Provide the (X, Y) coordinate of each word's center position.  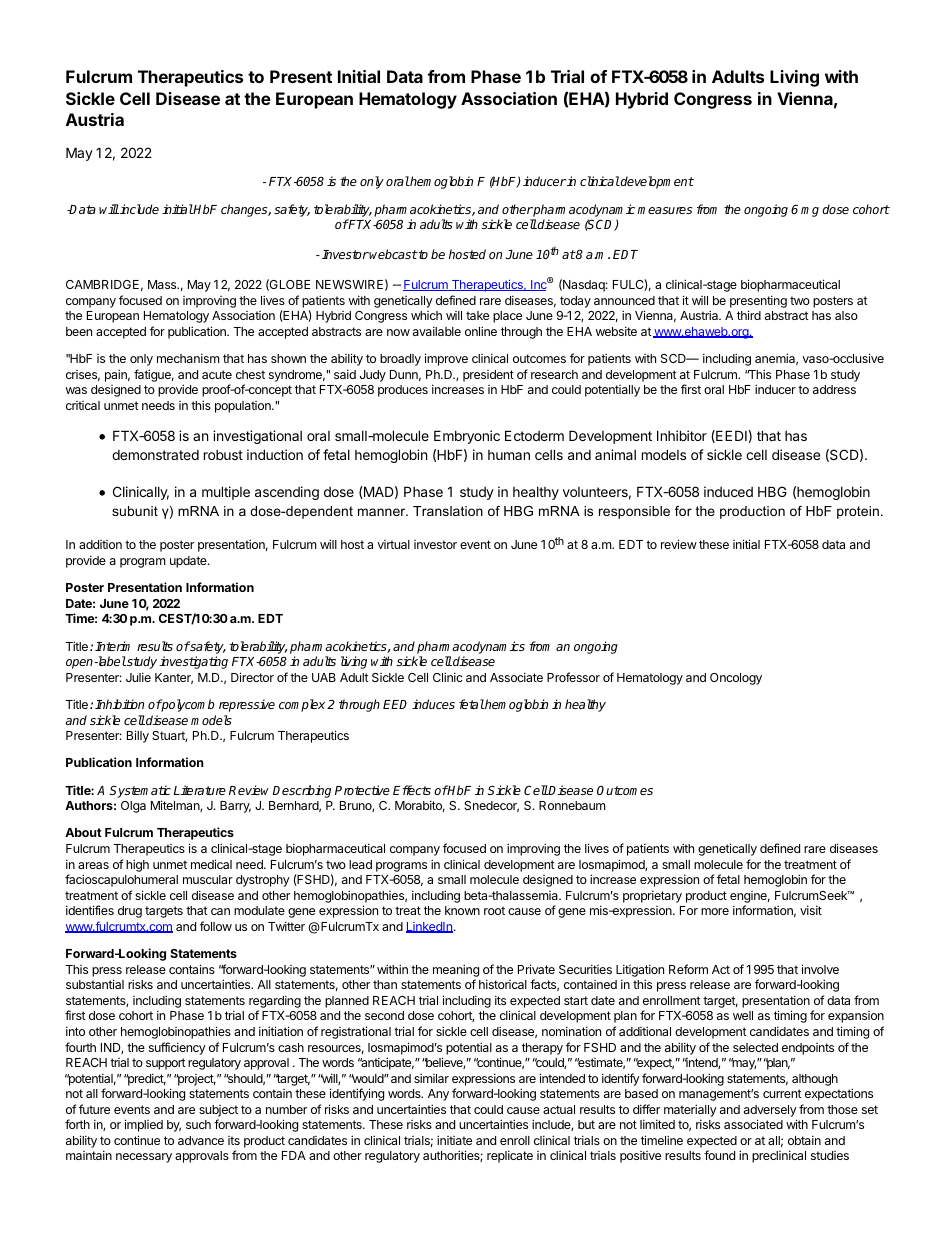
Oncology (736, 679)
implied (144, 1125)
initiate (454, 1140)
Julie (138, 677)
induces (433, 704)
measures (664, 210)
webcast (393, 254)
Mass (163, 284)
